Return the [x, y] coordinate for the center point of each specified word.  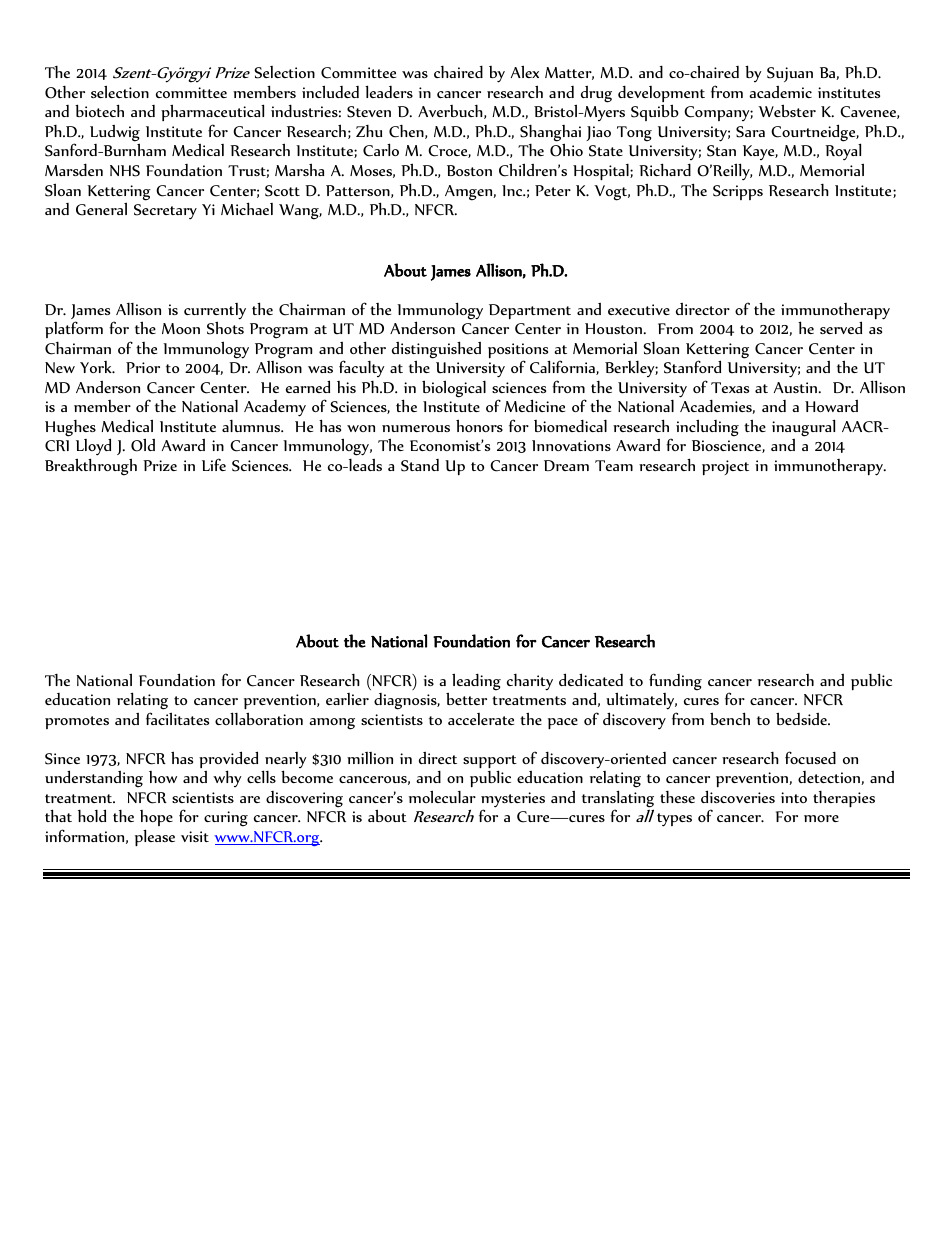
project [725, 468]
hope [156, 820]
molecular [442, 796]
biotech [99, 110]
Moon [181, 328]
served [841, 327]
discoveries [738, 796]
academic [780, 92]
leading [476, 682]
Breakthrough [91, 467]
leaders [389, 91]
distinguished [436, 351]
